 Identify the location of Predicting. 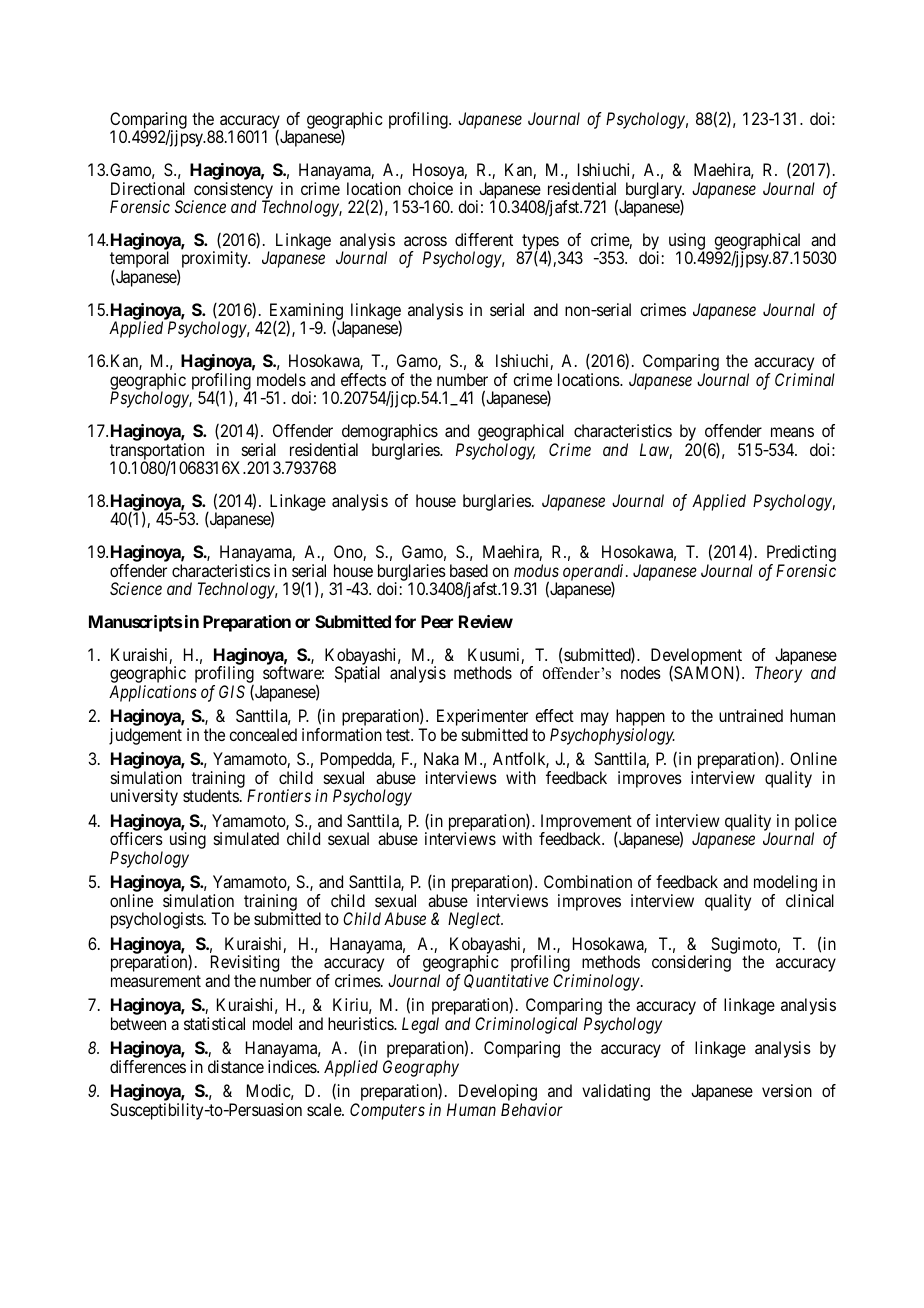
(801, 555).
